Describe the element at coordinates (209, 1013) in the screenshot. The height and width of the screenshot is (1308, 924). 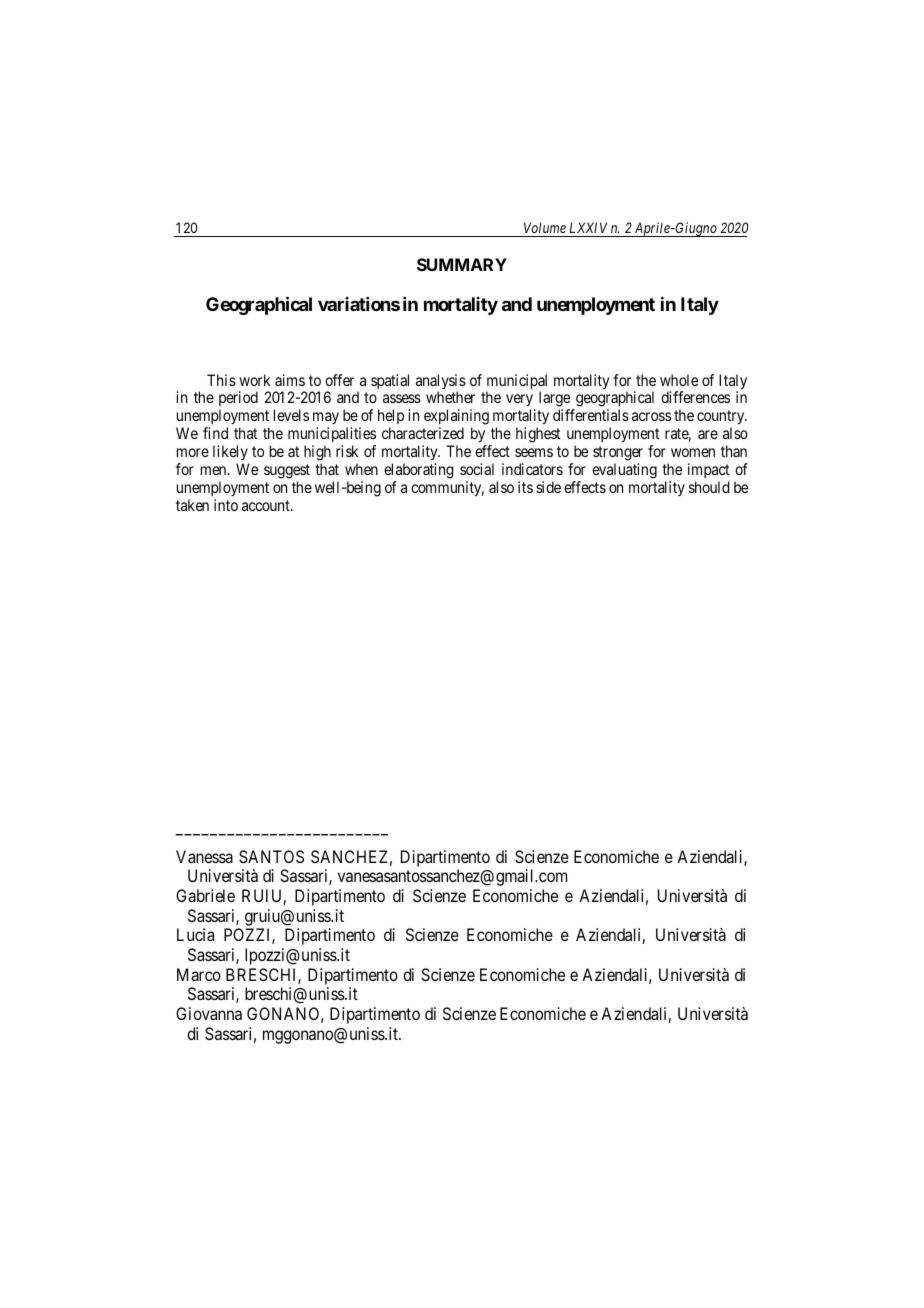
I see `Giovanna` at that location.
